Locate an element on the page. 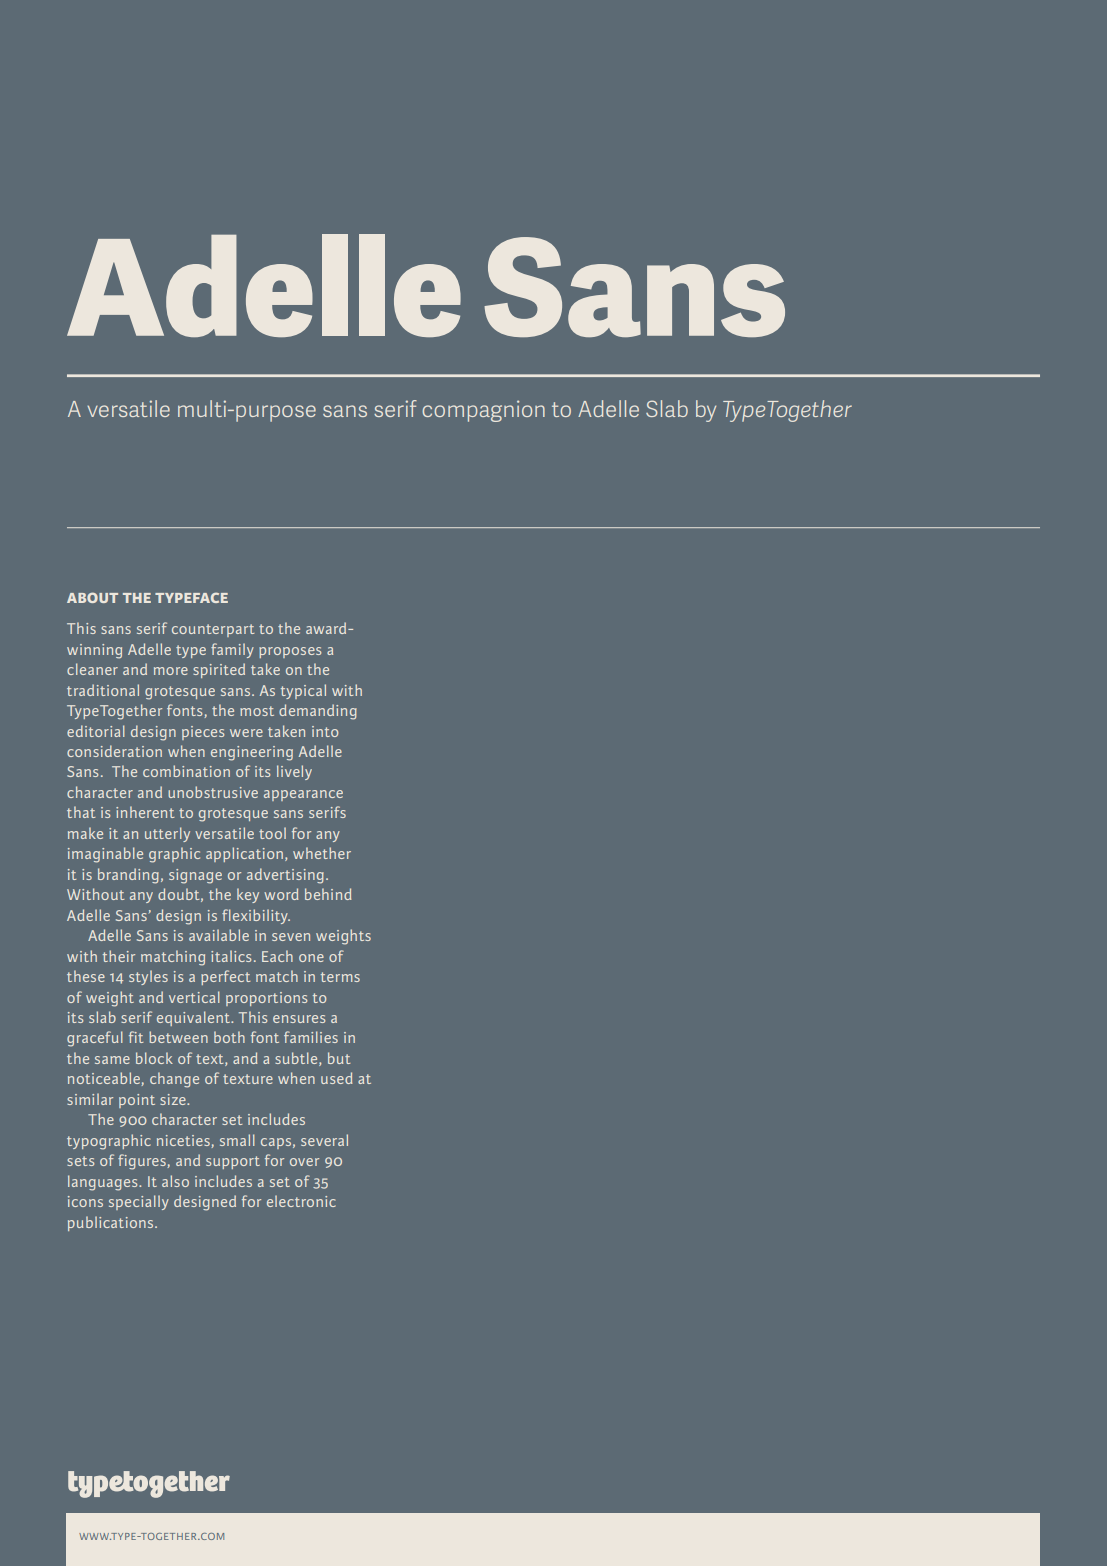  into is located at coordinates (325, 731).
